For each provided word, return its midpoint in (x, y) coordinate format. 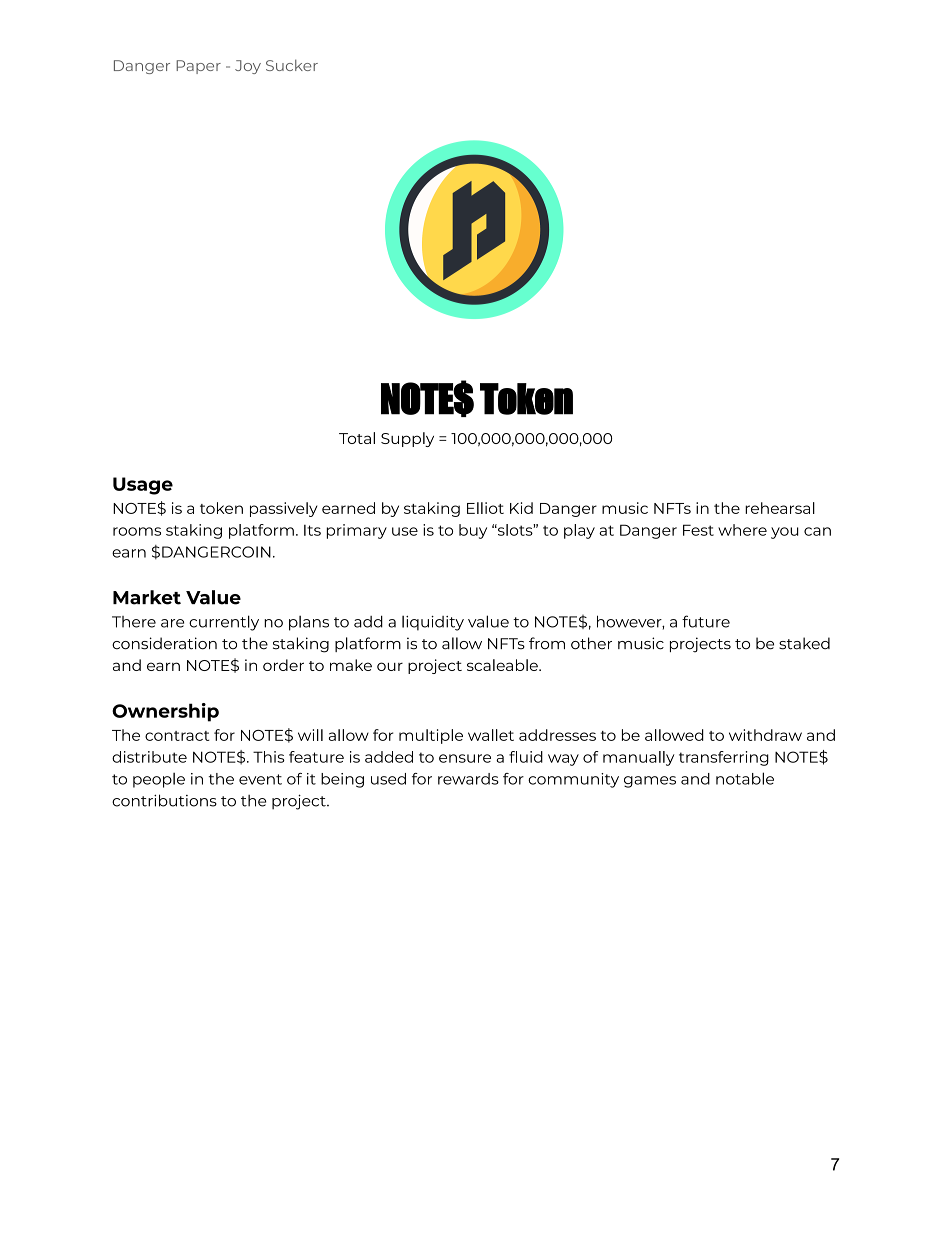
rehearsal (780, 508)
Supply (407, 439)
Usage (143, 486)
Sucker (292, 65)
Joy (248, 67)
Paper (198, 67)
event (260, 779)
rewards (468, 779)
